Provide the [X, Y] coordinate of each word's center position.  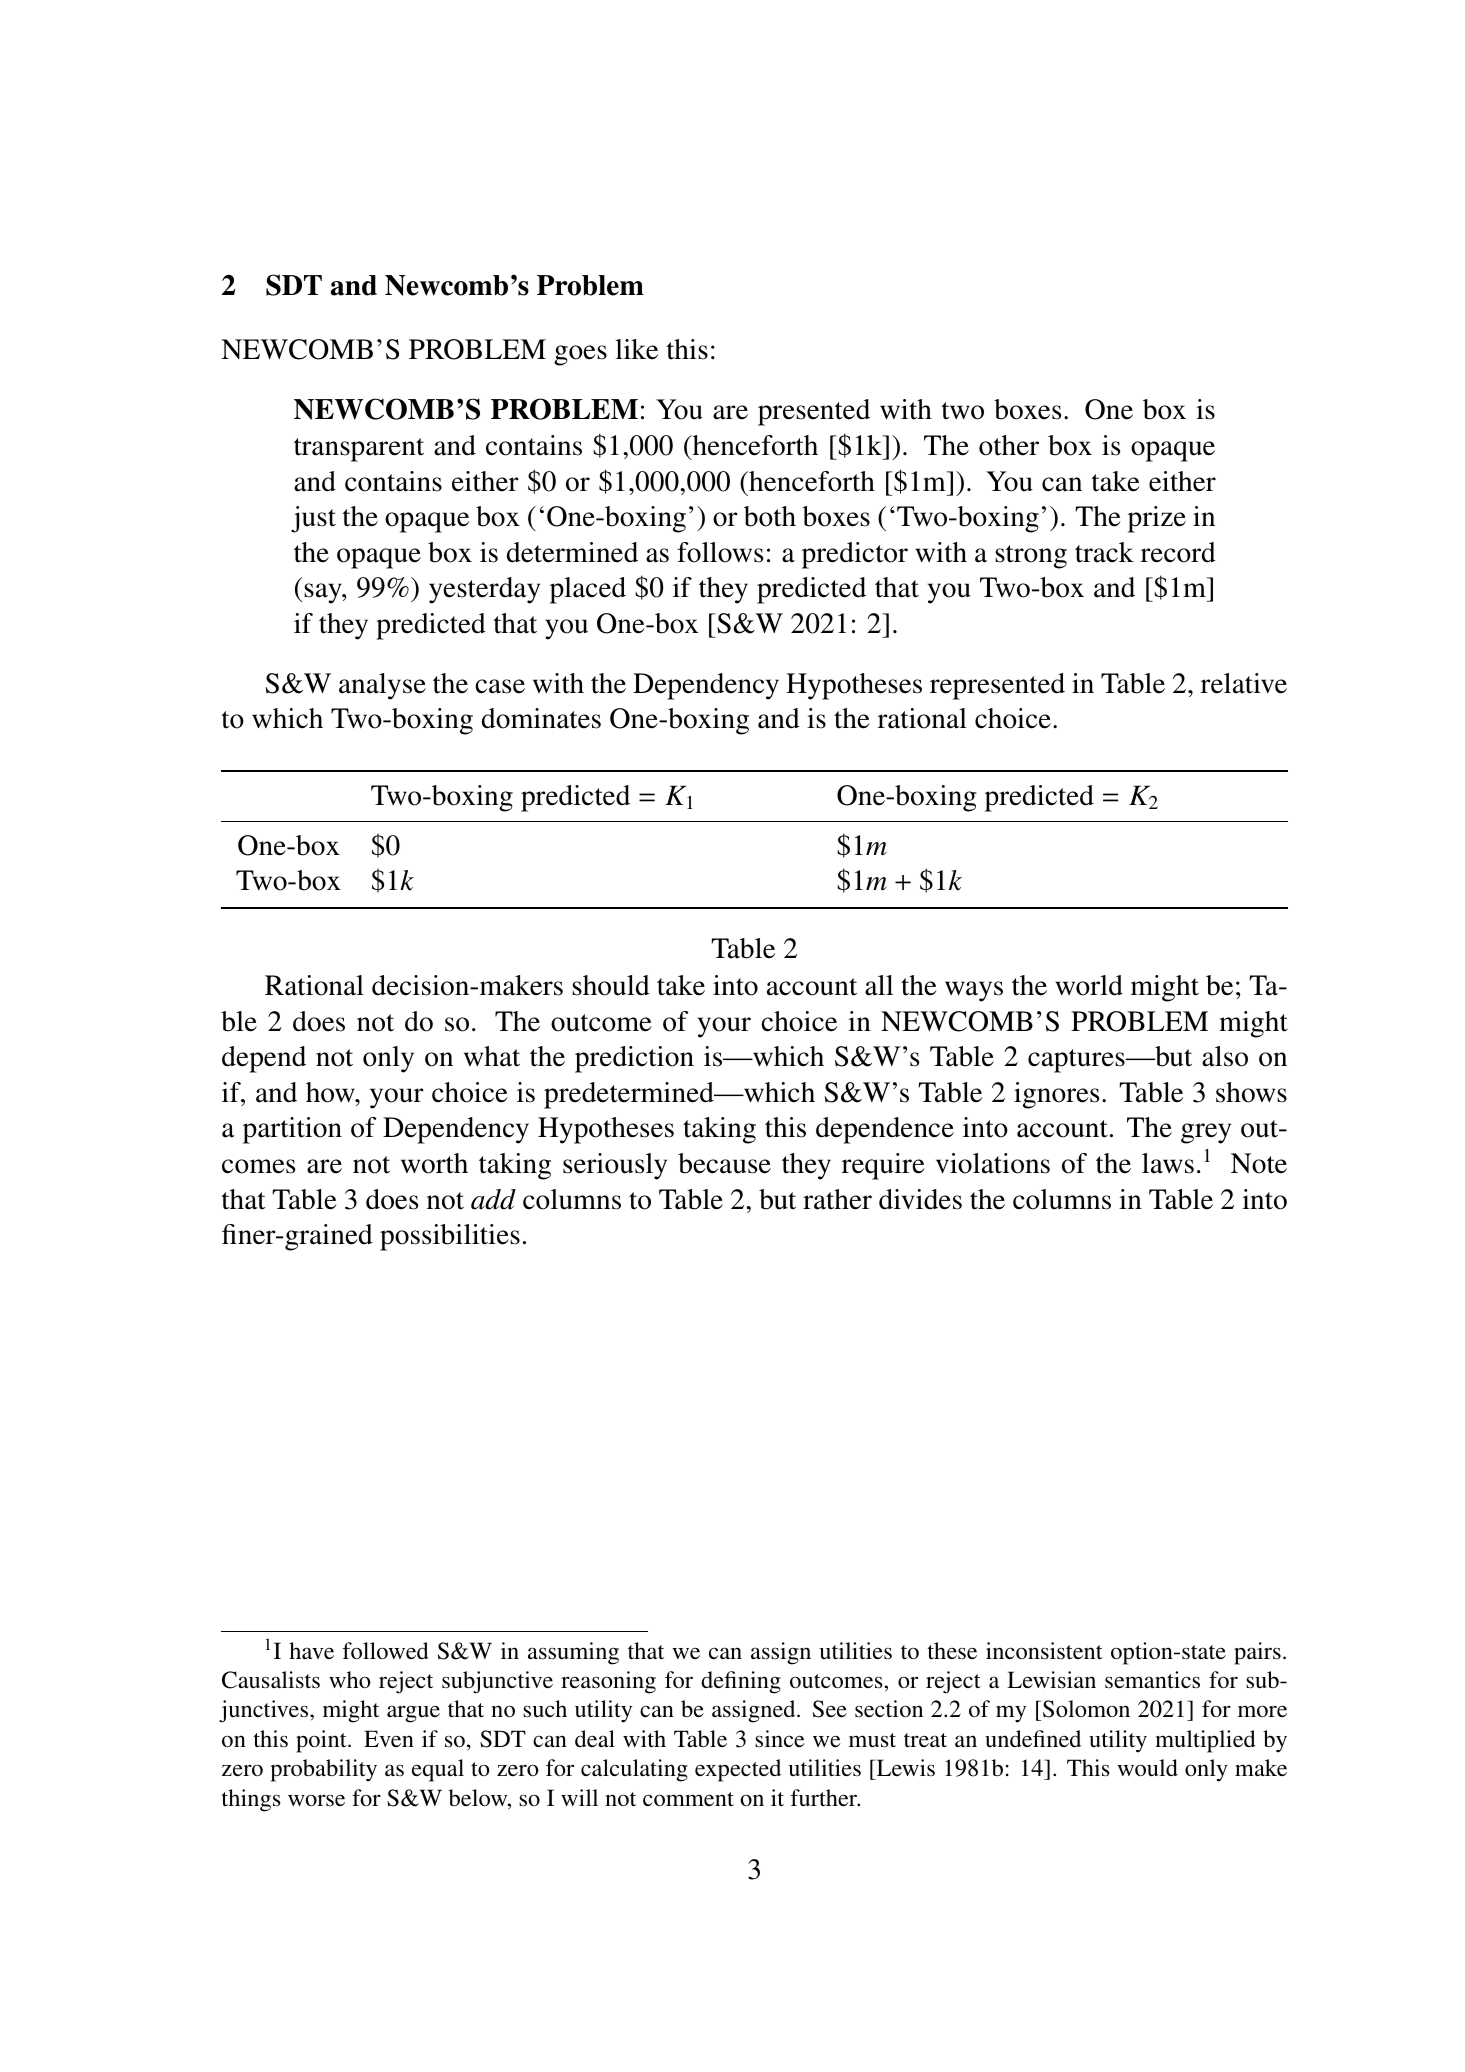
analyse [382, 686]
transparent [359, 450]
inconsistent [1044, 1651]
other [1009, 445]
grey [1206, 1133]
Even [389, 1738]
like [636, 349]
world [1089, 985]
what [492, 1056]
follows [720, 552]
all [879, 985]
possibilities [450, 1237]
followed [386, 1651]
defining [741, 1682]
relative [1244, 683]
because [724, 1163]
